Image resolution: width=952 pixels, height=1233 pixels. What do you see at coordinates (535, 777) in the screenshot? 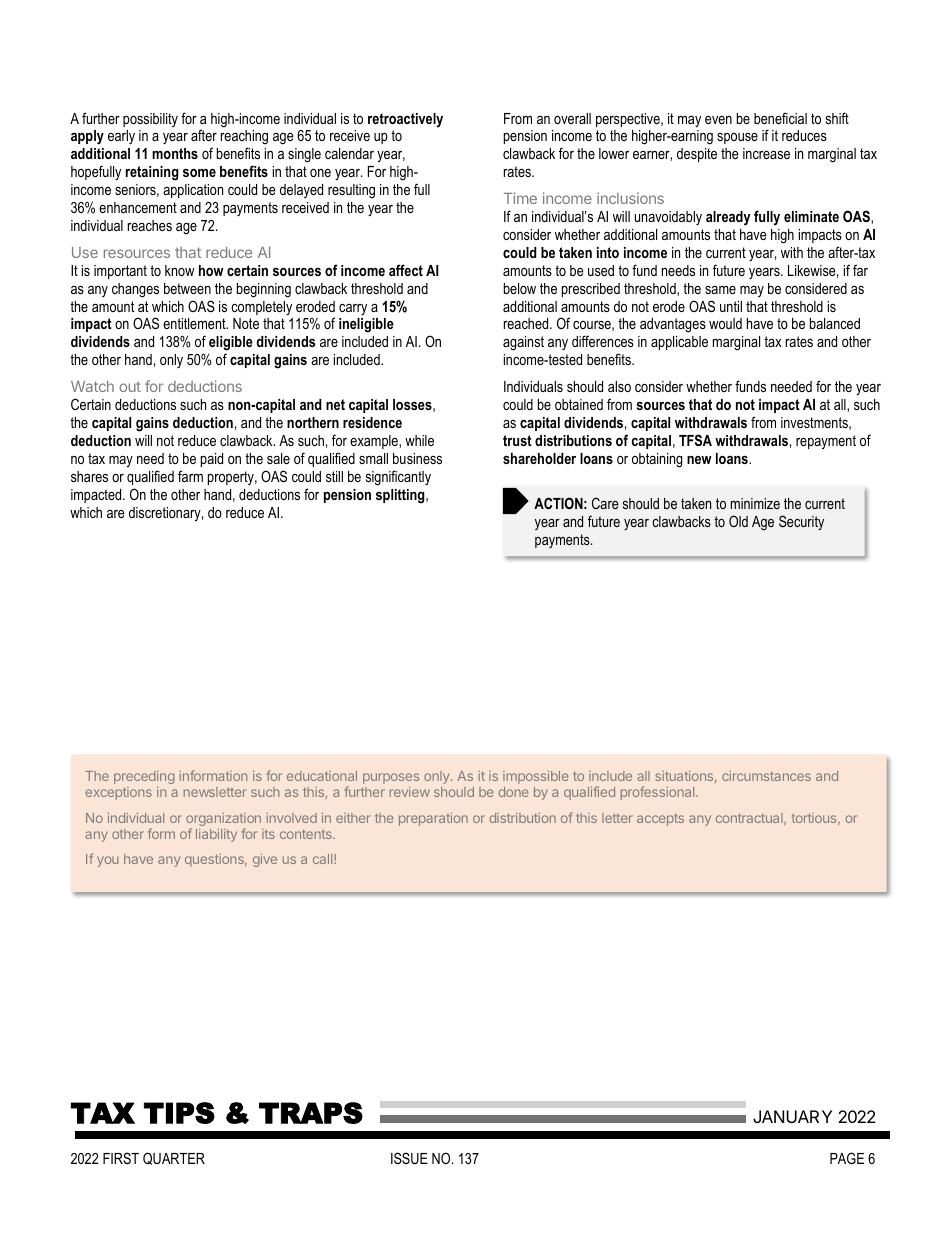
I see `impossible` at bounding box center [535, 777].
